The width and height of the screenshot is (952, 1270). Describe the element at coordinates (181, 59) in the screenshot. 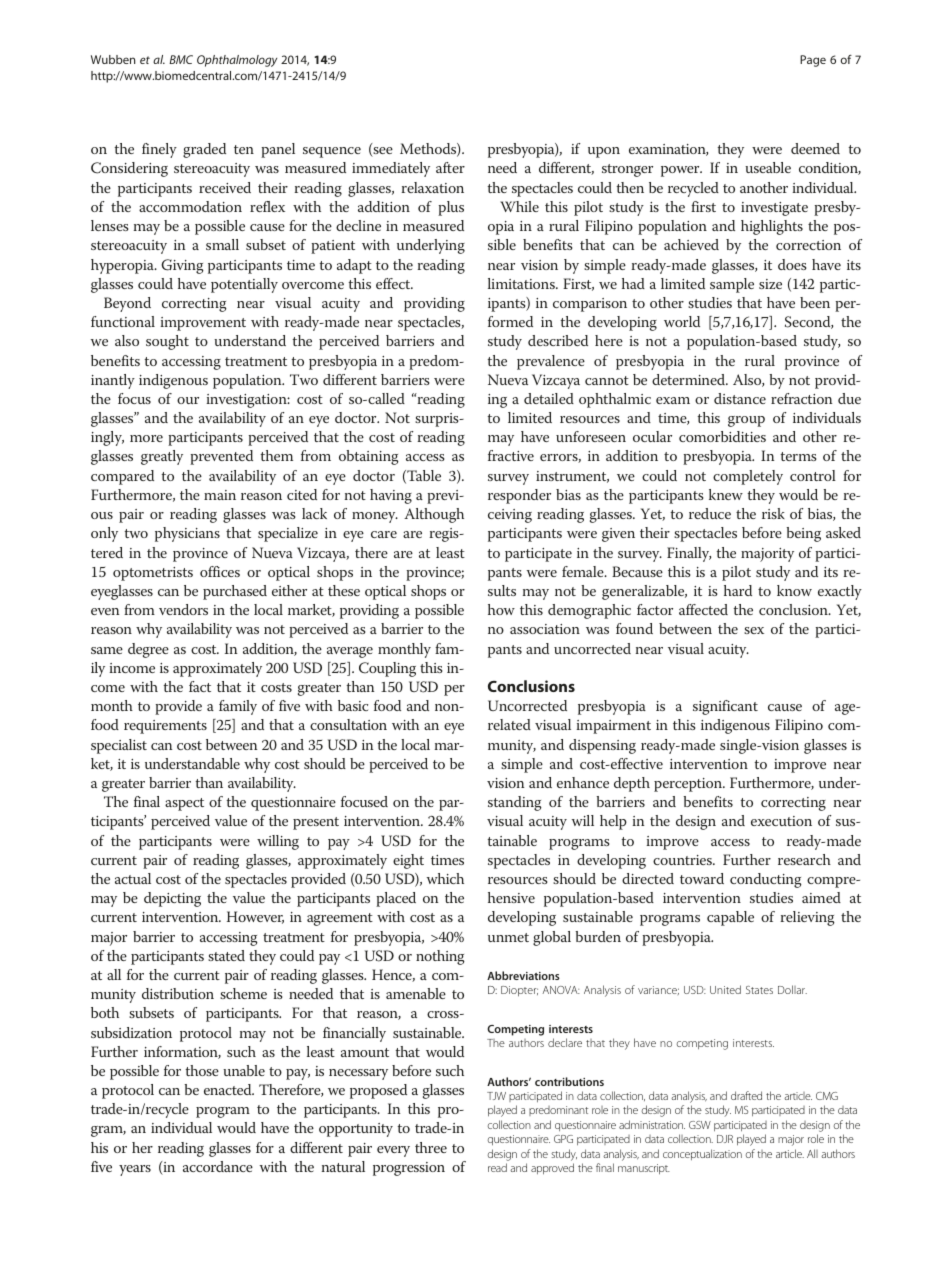

I see `BMC` at that location.
